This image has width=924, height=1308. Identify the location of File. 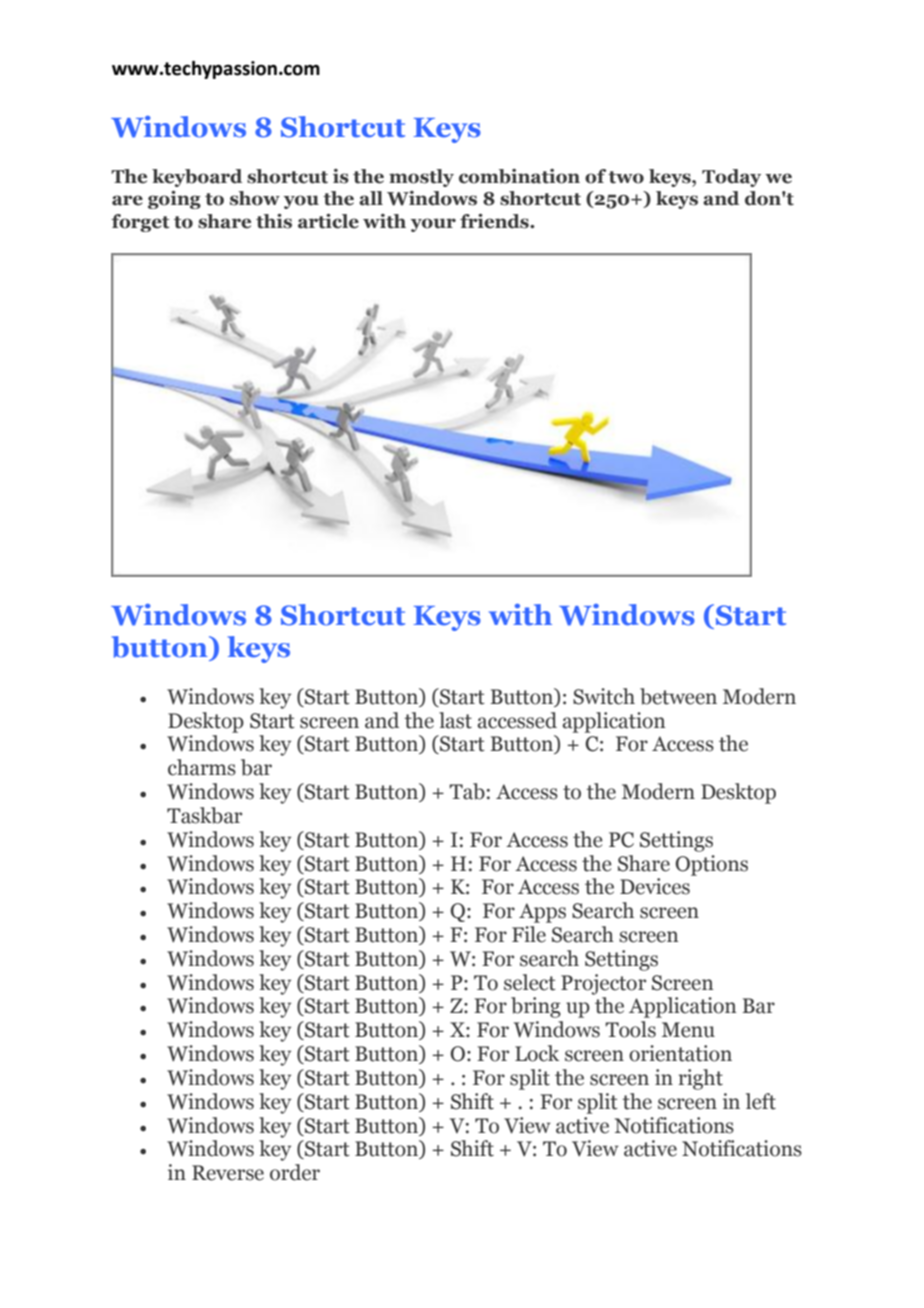
(529, 934).
